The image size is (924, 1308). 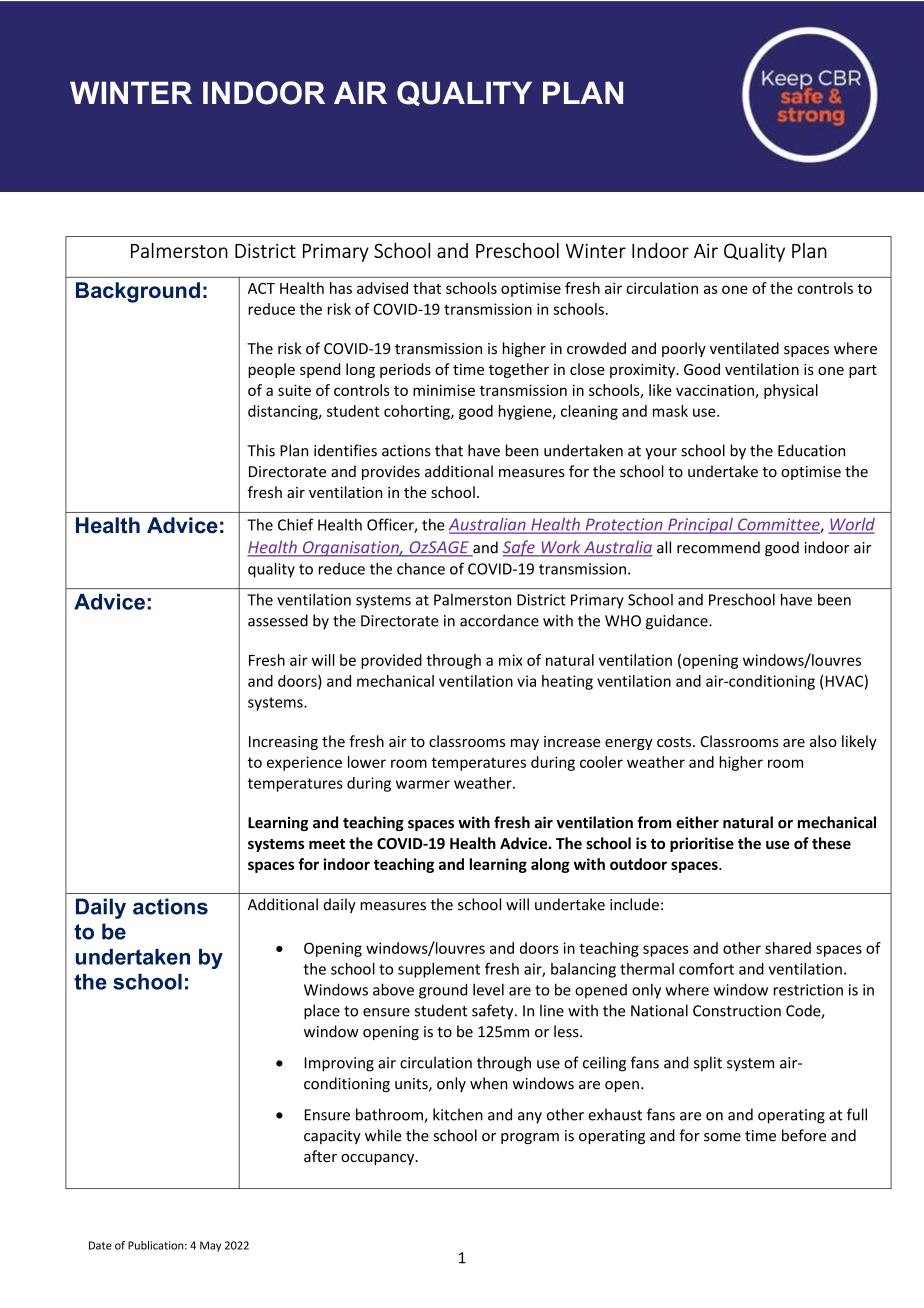 What do you see at coordinates (823, 741) in the screenshot?
I see `also` at bounding box center [823, 741].
